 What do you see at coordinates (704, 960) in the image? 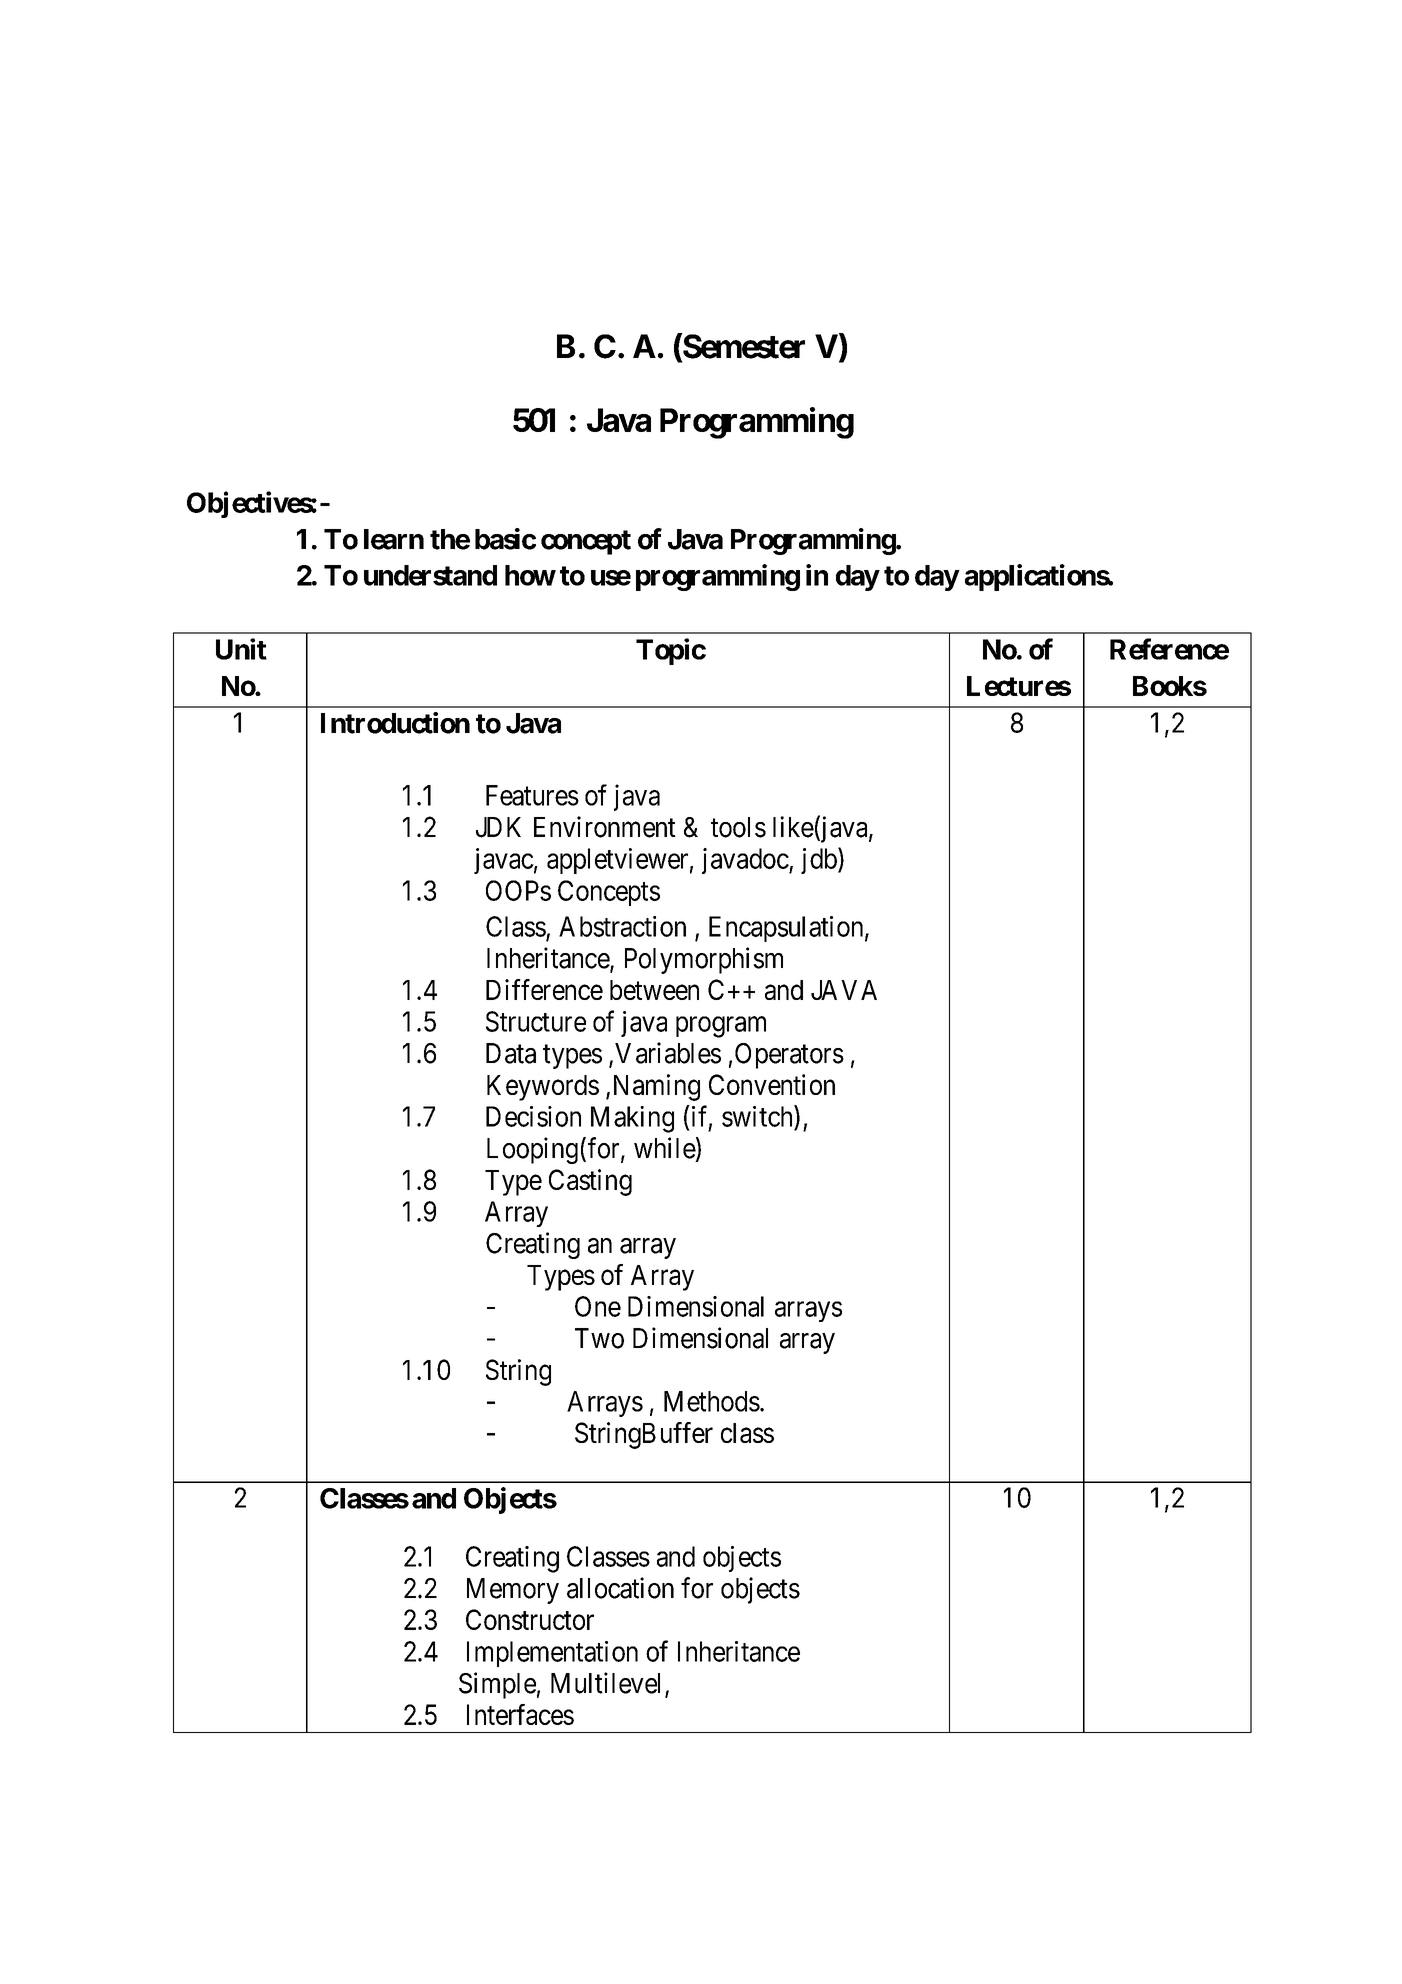
I see `Polymorphism` at bounding box center [704, 960].
